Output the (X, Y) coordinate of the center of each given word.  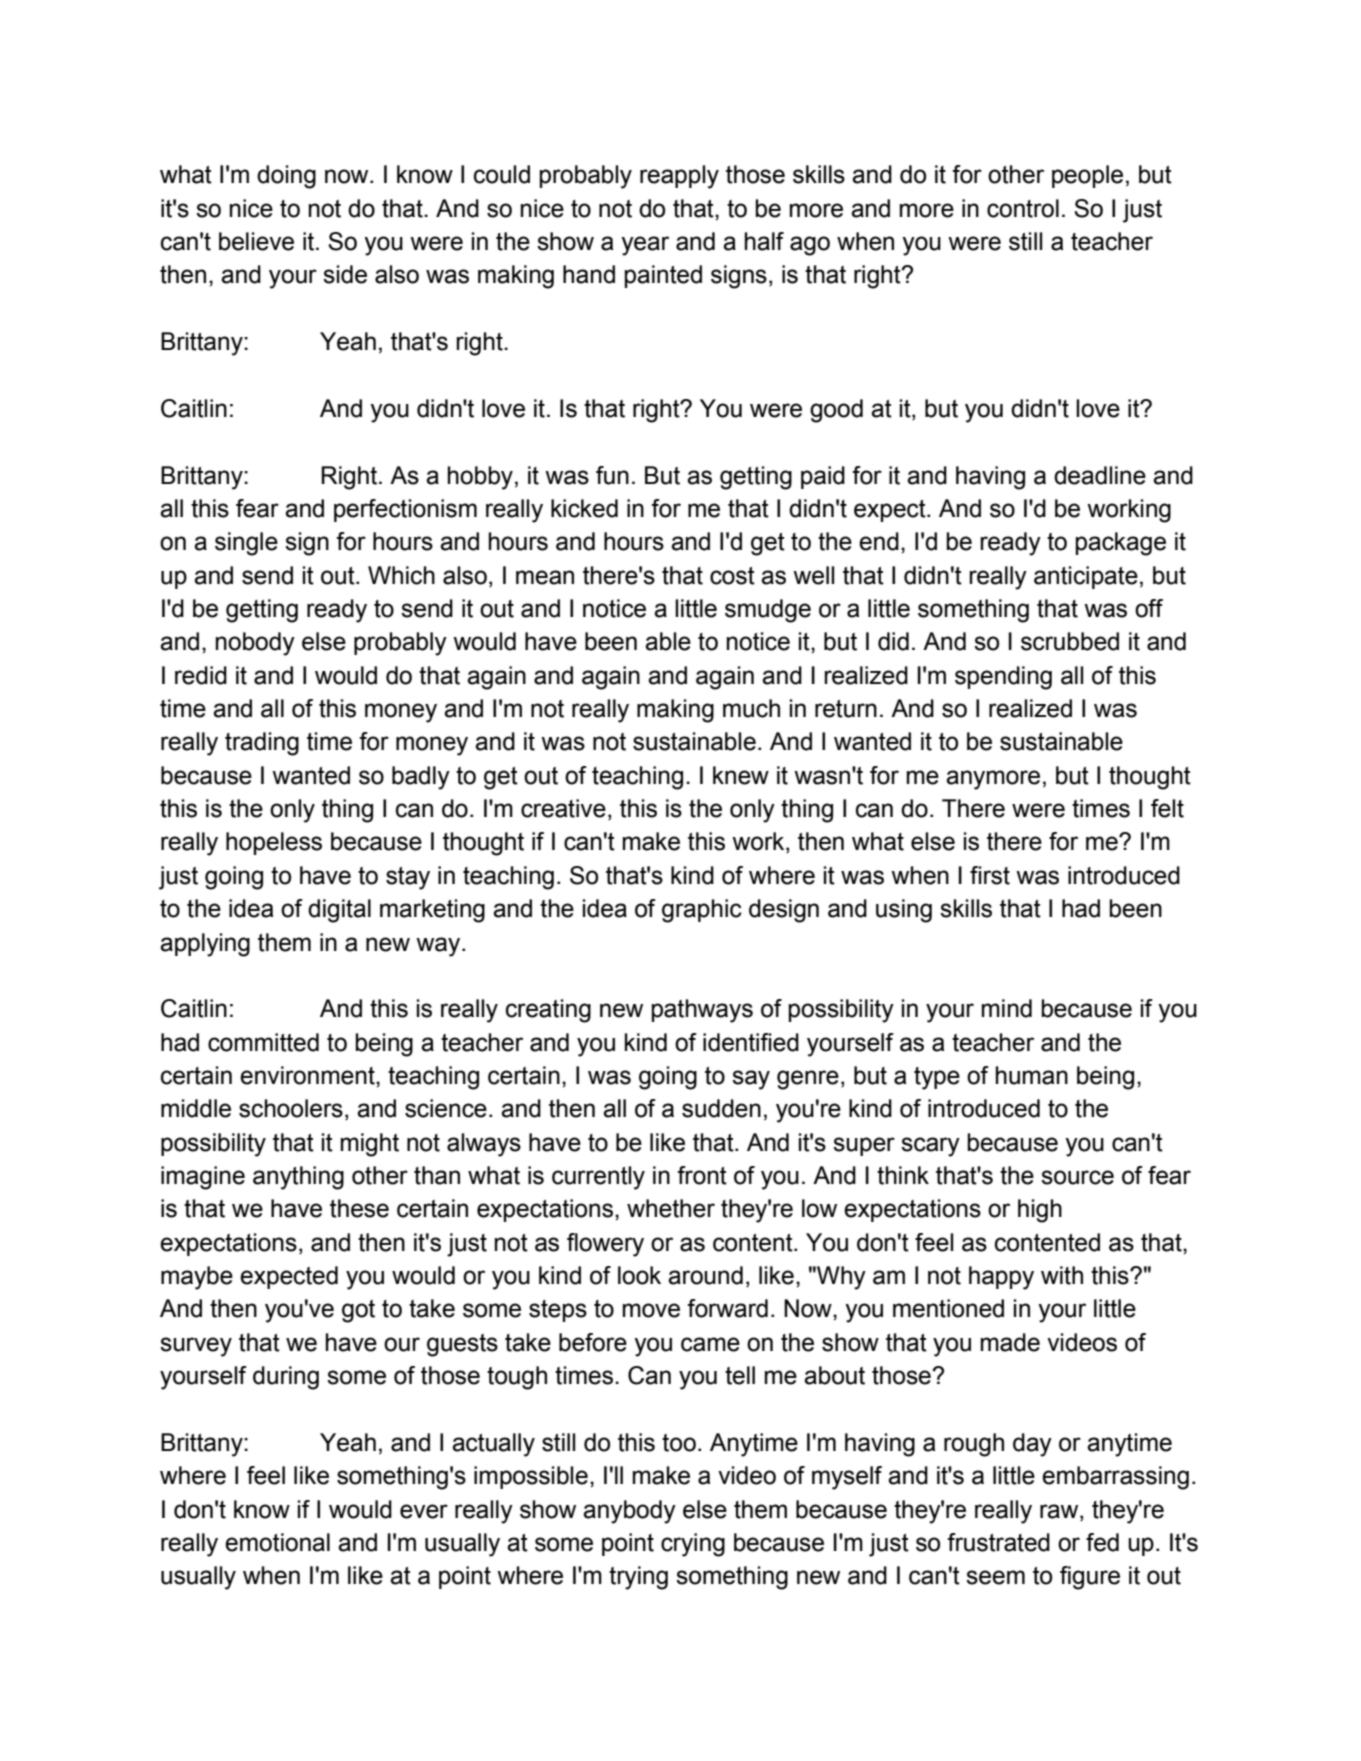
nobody (255, 644)
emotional (277, 1542)
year (645, 246)
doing (286, 177)
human (1032, 1075)
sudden (721, 1108)
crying (693, 1545)
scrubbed (1070, 641)
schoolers (291, 1108)
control (1023, 208)
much (751, 708)
